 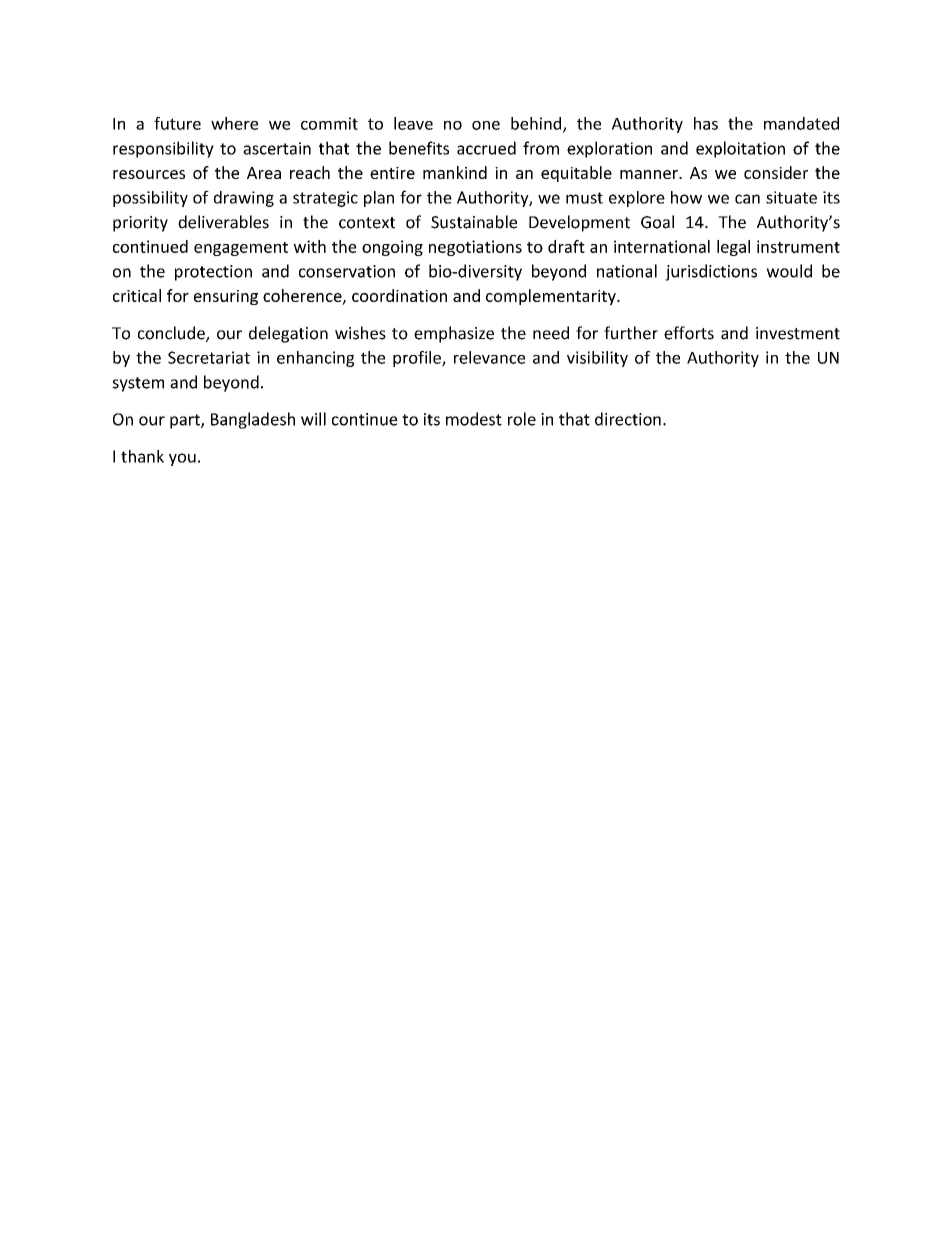 I want to click on visibility, so click(x=597, y=359).
